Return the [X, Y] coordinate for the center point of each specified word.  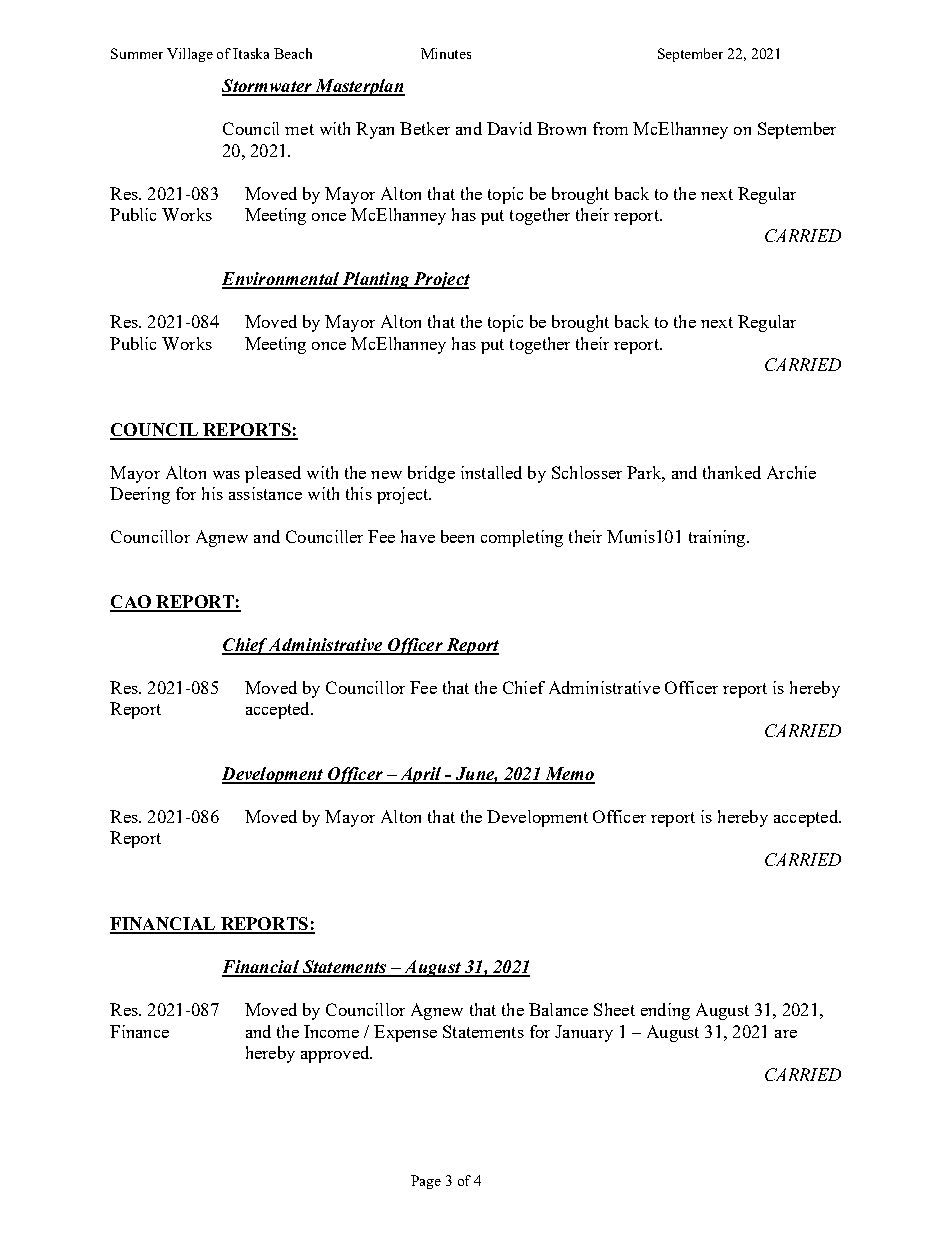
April [420, 775]
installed [491, 472]
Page [426, 1182]
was [226, 475]
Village [190, 55]
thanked [732, 472]
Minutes [446, 53]
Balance [558, 1009]
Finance [139, 1031]
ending [665, 1011]
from [610, 128]
